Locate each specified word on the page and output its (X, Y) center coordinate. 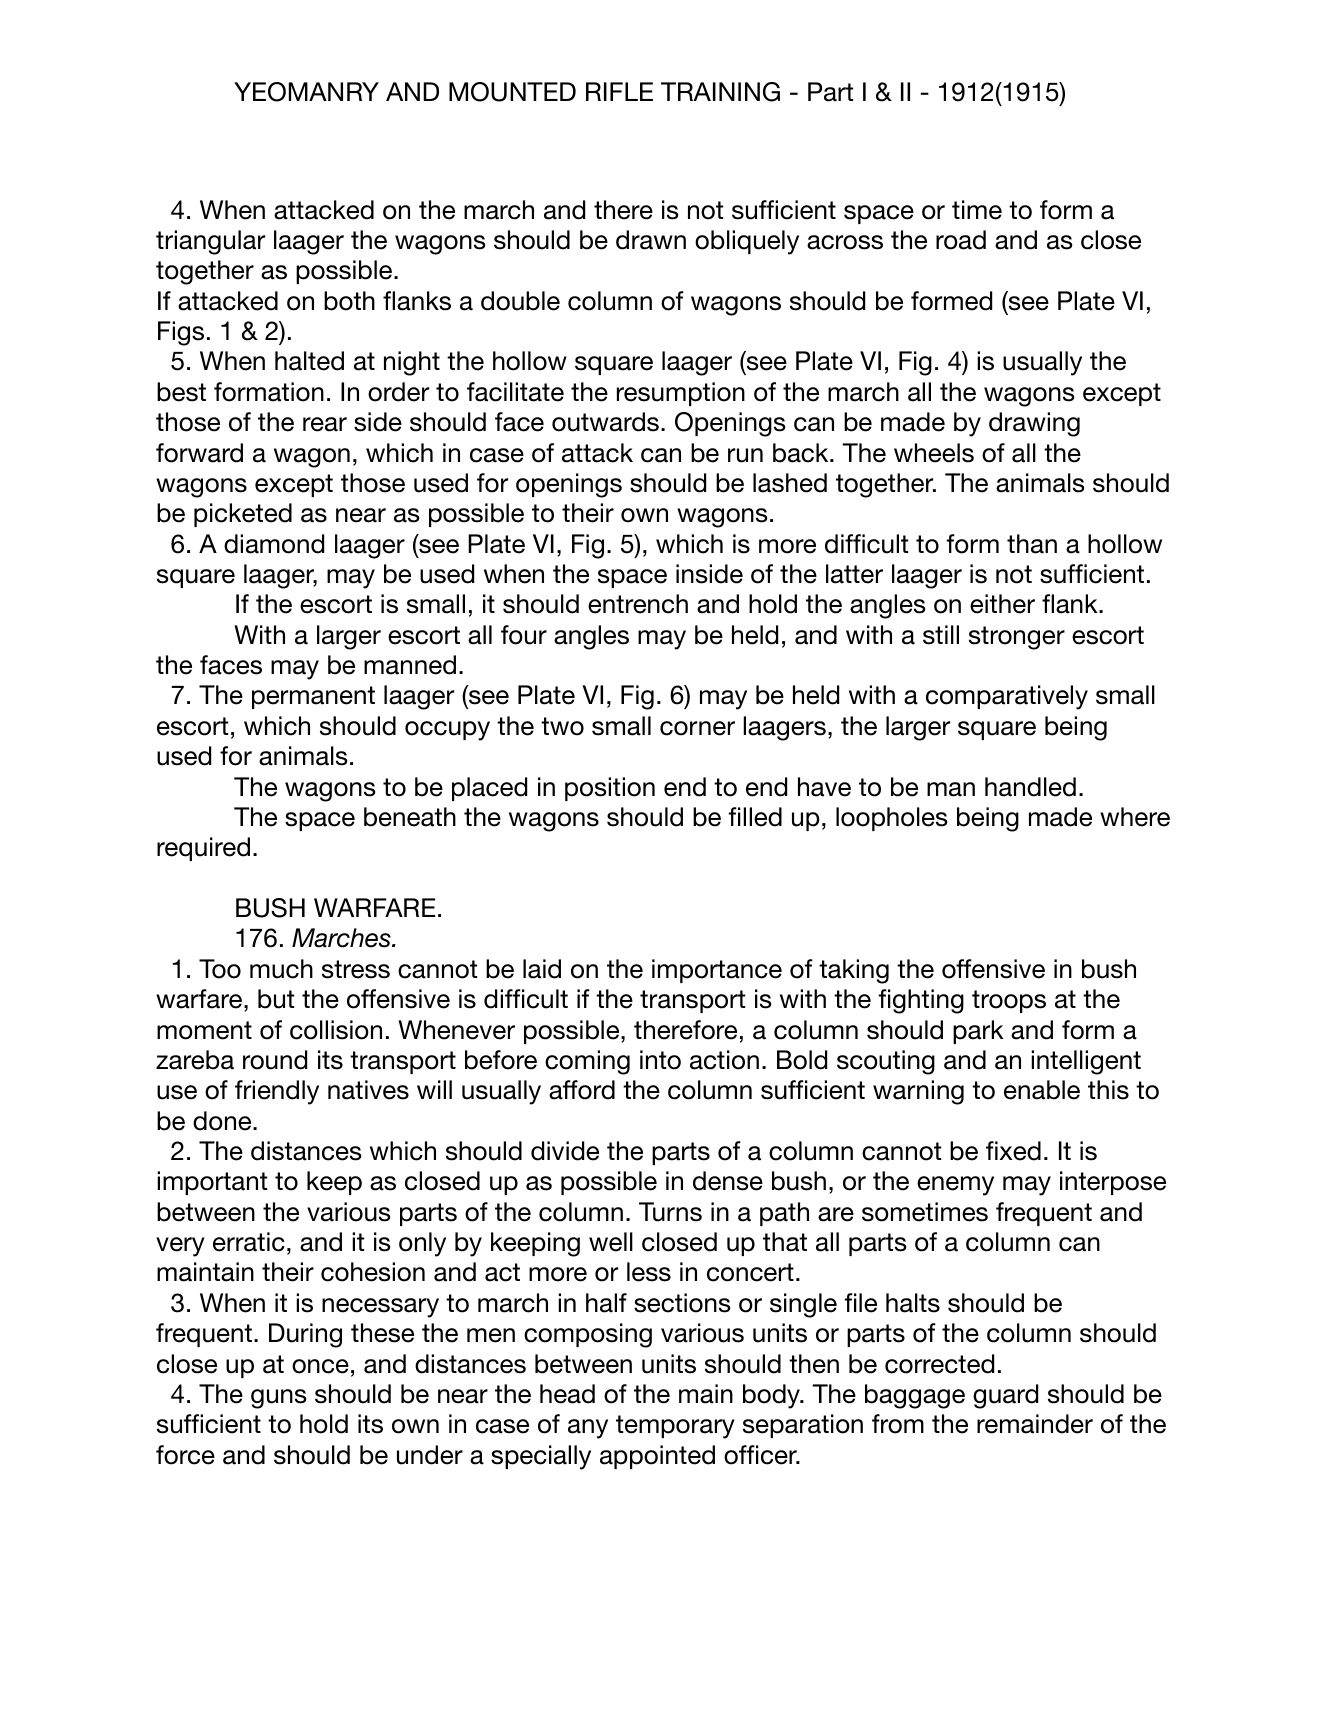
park (978, 1032)
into (660, 1060)
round (275, 1060)
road (961, 240)
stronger (1017, 638)
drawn (651, 240)
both (349, 301)
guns (278, 1399)
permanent (313, 697)
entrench (638, 604)
